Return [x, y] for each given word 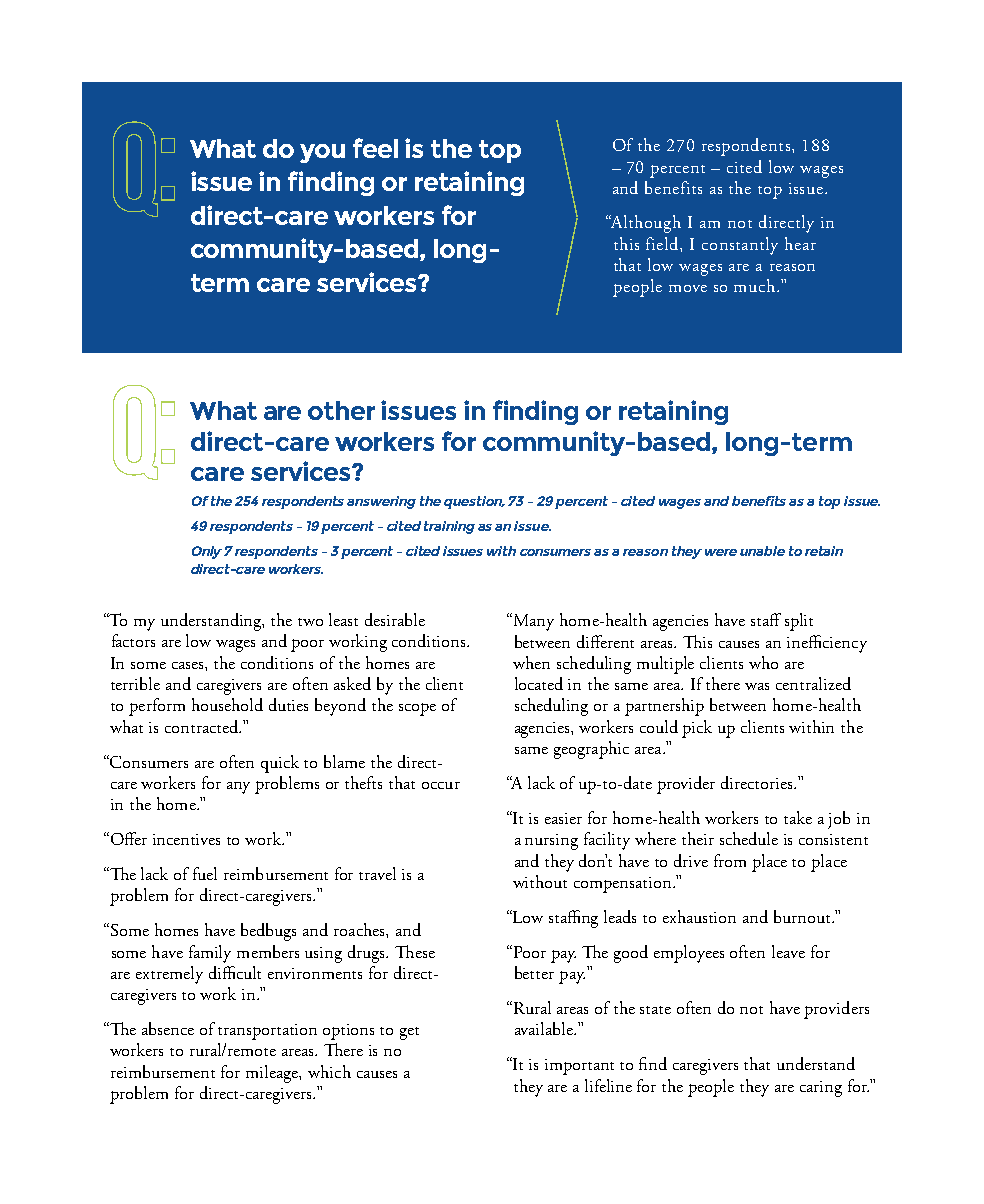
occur [441, 785]
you [322, 153]
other [341, 410]
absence [168, 1028]
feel [375, 148]
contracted [203, 726]
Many [532, 622]
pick [697, 729]
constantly [740, 246]
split [799, 622]
